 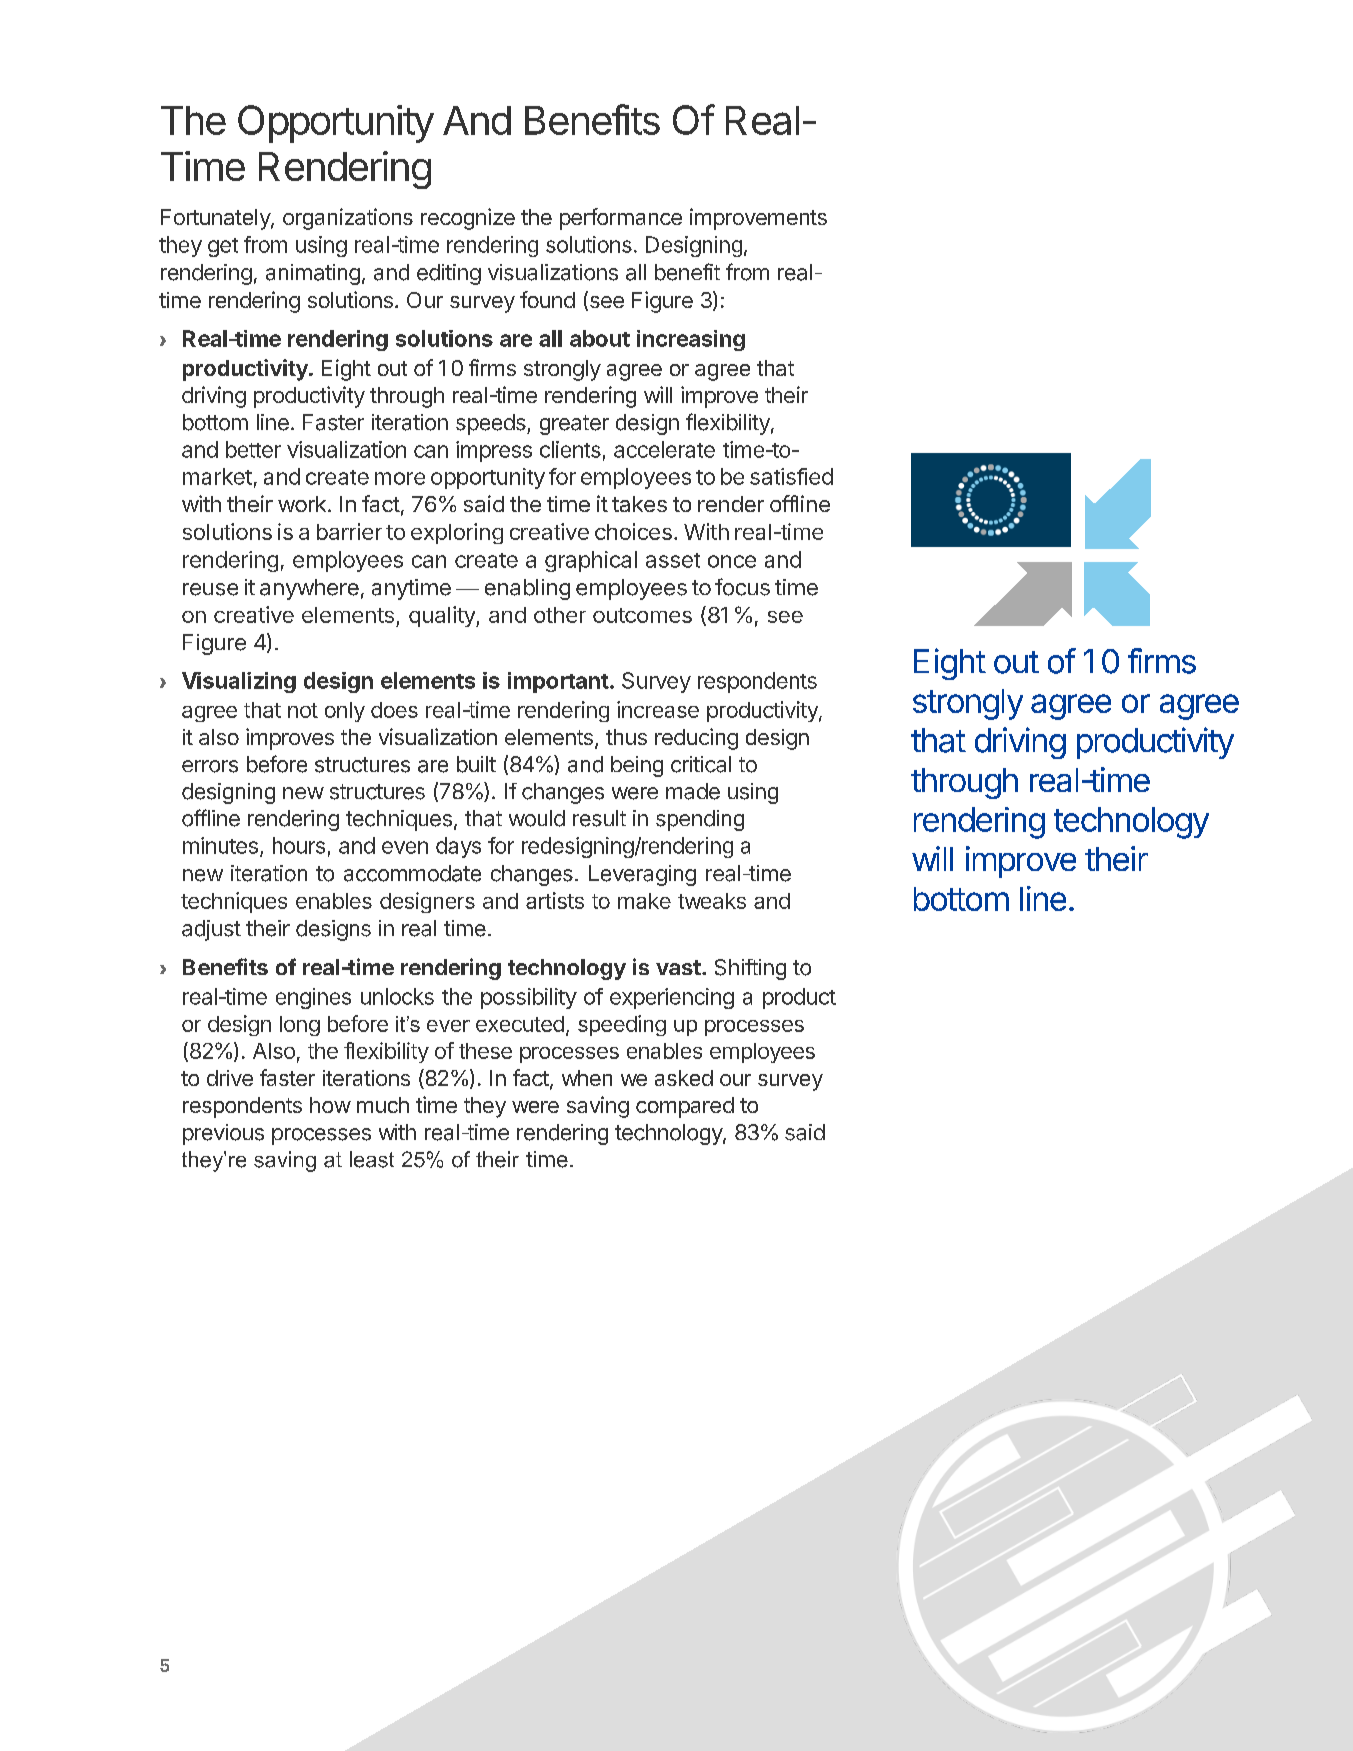 What do you see at coordinates (468, 219) in the document?
I see `recognize` at bounding box center [468, 219].
